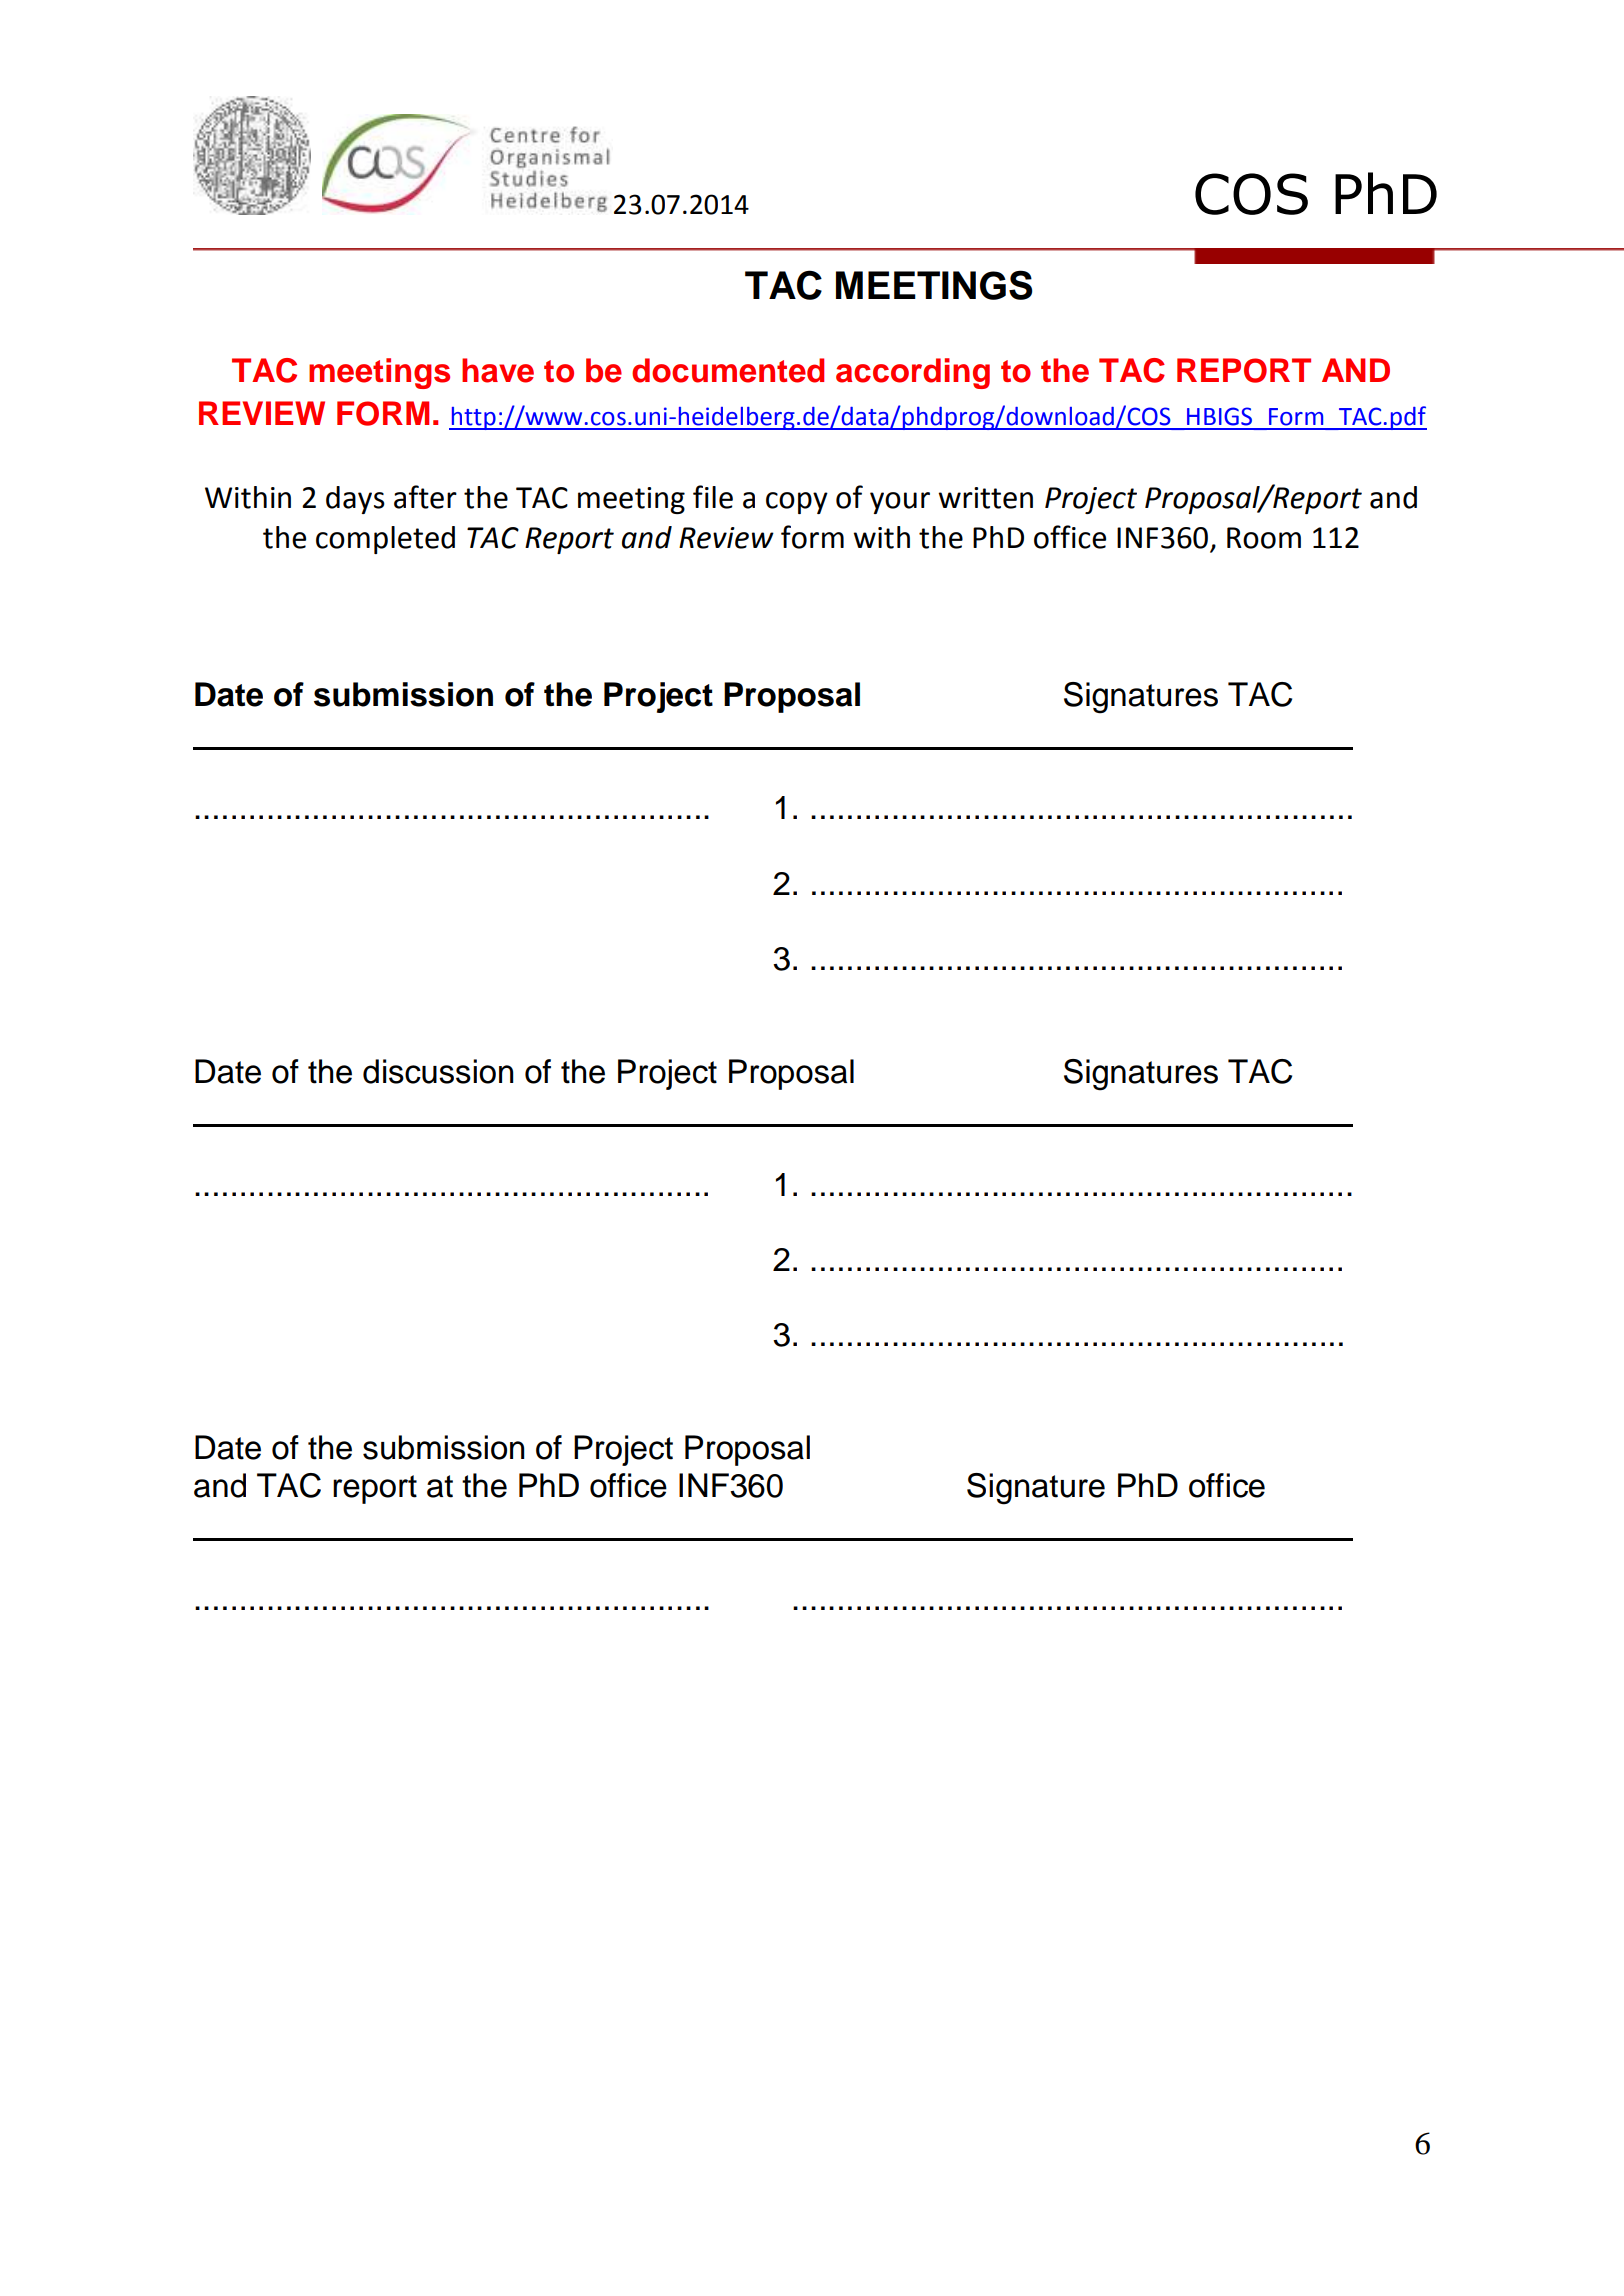 The height and width of the page is (2296, 1624). What do you see at coordinates (385, 540) in the page?
I see `completed` at bounding box center [385, 540].
